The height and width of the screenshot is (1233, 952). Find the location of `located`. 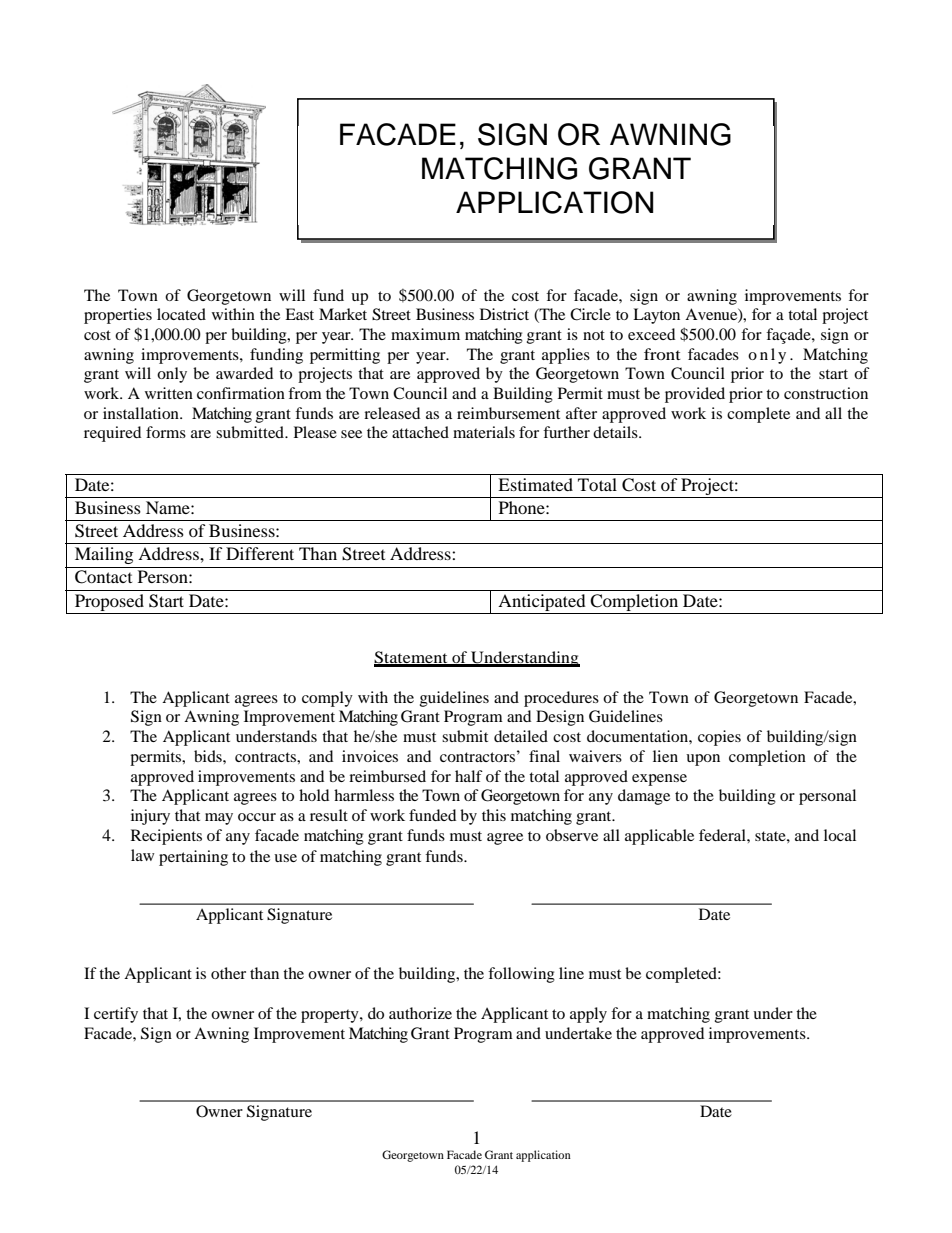

located is located at coordinates (181, 314).
